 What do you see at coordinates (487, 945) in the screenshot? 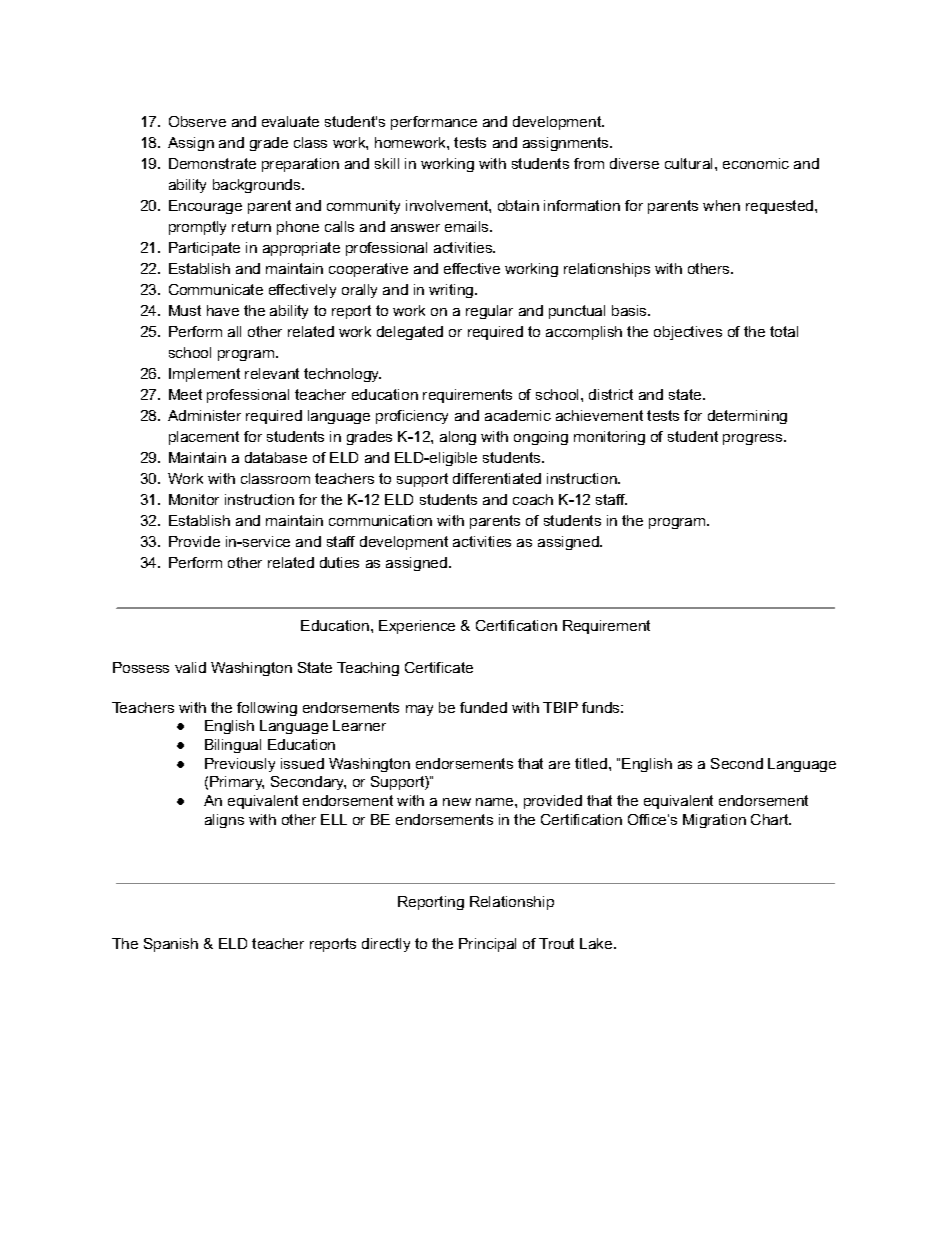
I see `Principal` at bounding box center [487, 945].
